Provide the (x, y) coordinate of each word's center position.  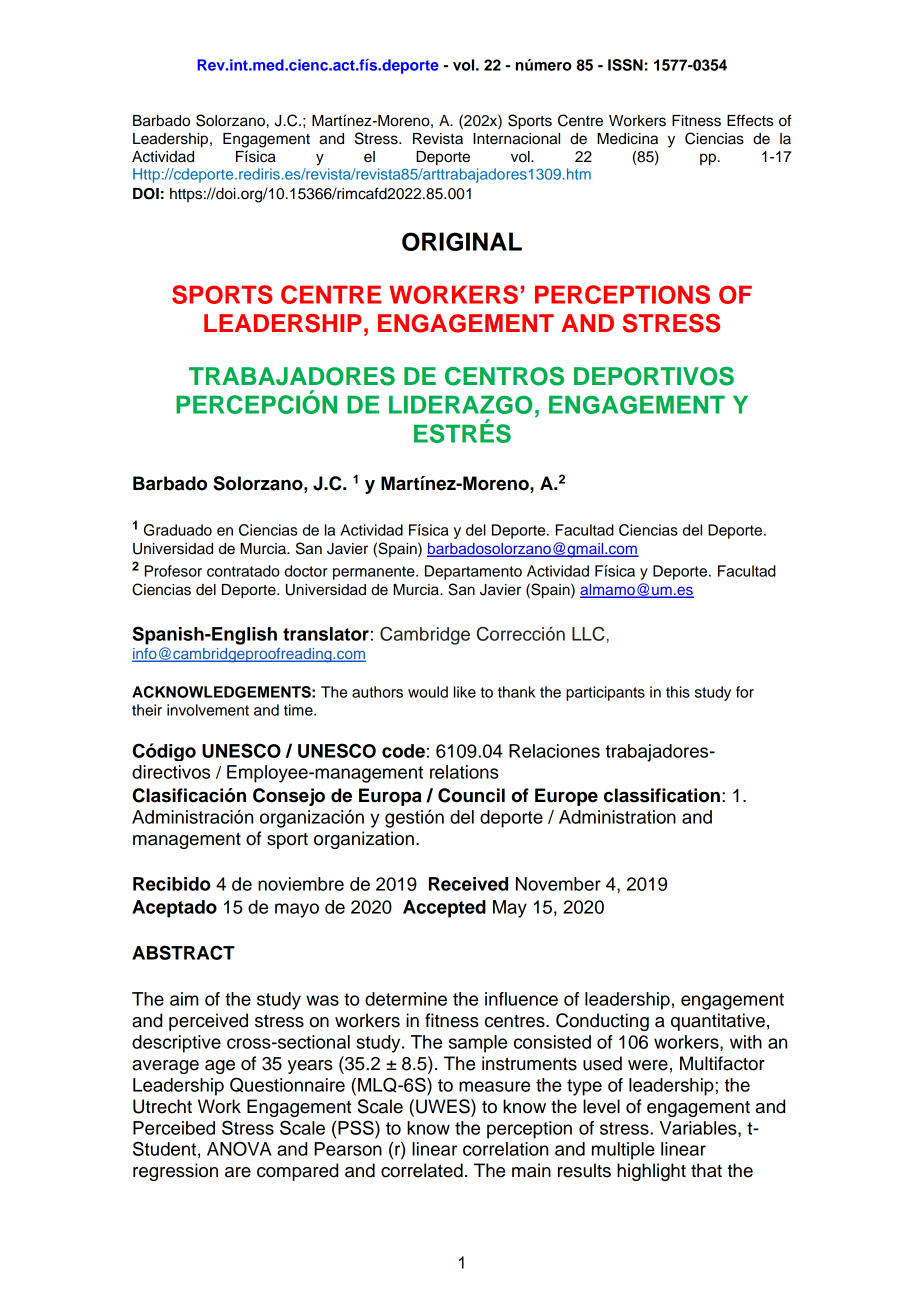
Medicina (627, 139)
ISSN (625, 65)
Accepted (444, 909)
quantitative (718, 1022)
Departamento (473, 572)
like (465, 692)
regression (175, 1172)
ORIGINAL (462, 241)
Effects (750, 120)
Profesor (173, 571)
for (745, 692)
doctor (306, 571)
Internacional (516, 139)
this (678, 692)
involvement (208, 710)
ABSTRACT (183, 952)
